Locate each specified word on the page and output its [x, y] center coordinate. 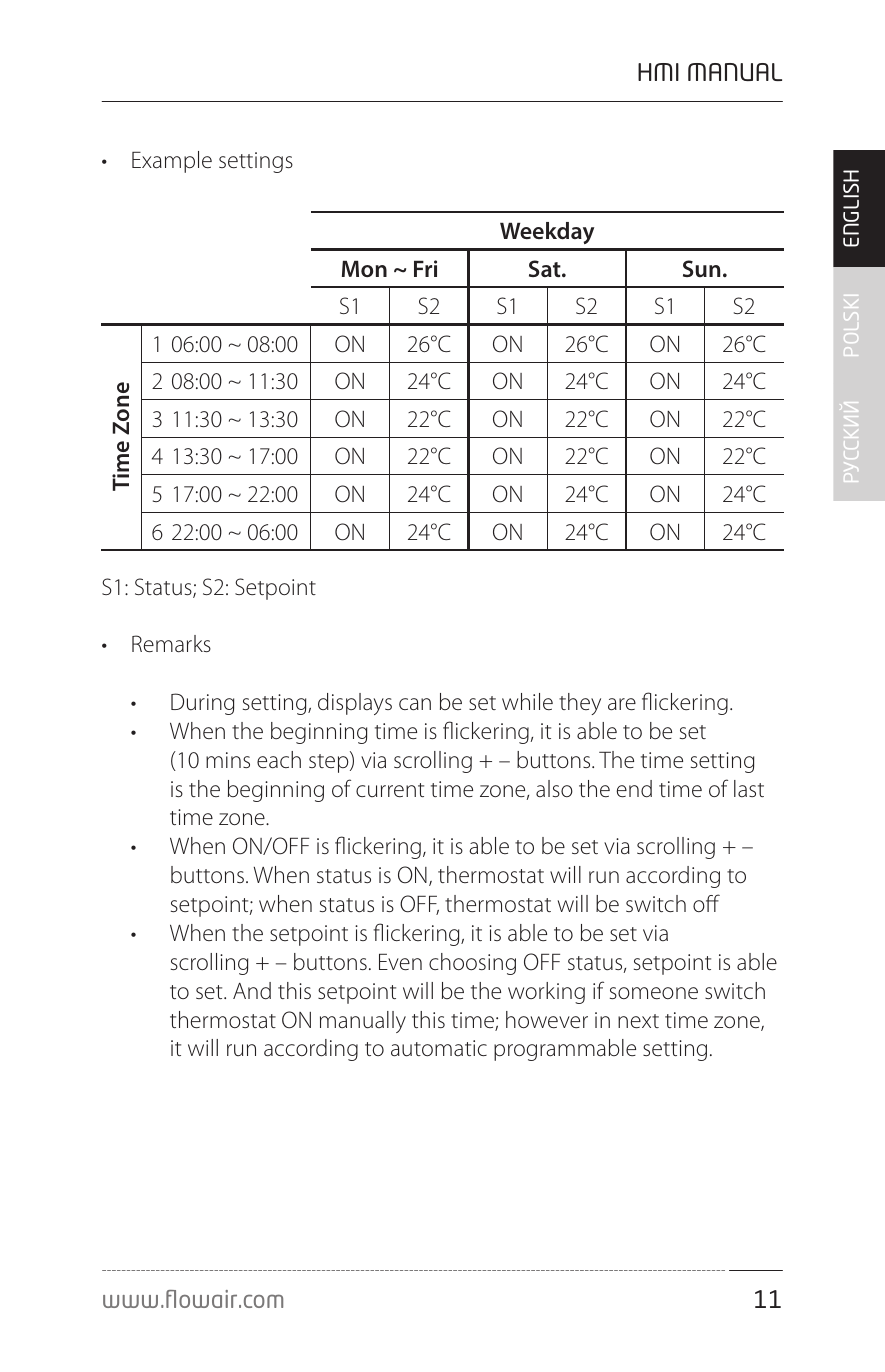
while [527, 701]
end [634, 789]
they [580, 704]
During [202, 704]
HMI [658, 72]
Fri [425, 268]
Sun [701, 268]
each [279, 760]
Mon [364, 269]
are [622, 704]
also [554, 788]
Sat [546, 268]
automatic [439, 1048]
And [252, 991]
